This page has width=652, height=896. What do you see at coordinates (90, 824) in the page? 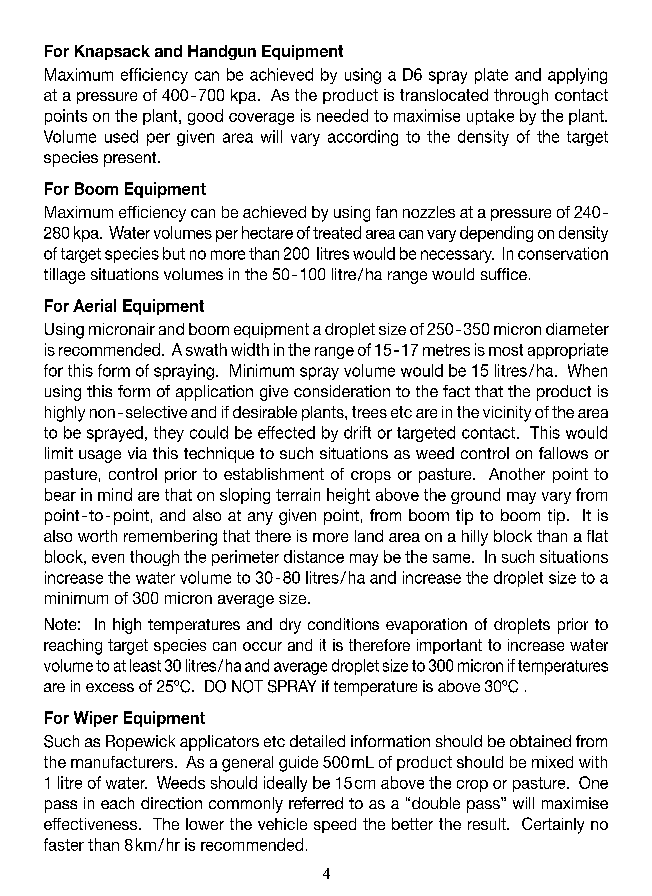
I see `effectiveness` at bounding box center [90, 824].
